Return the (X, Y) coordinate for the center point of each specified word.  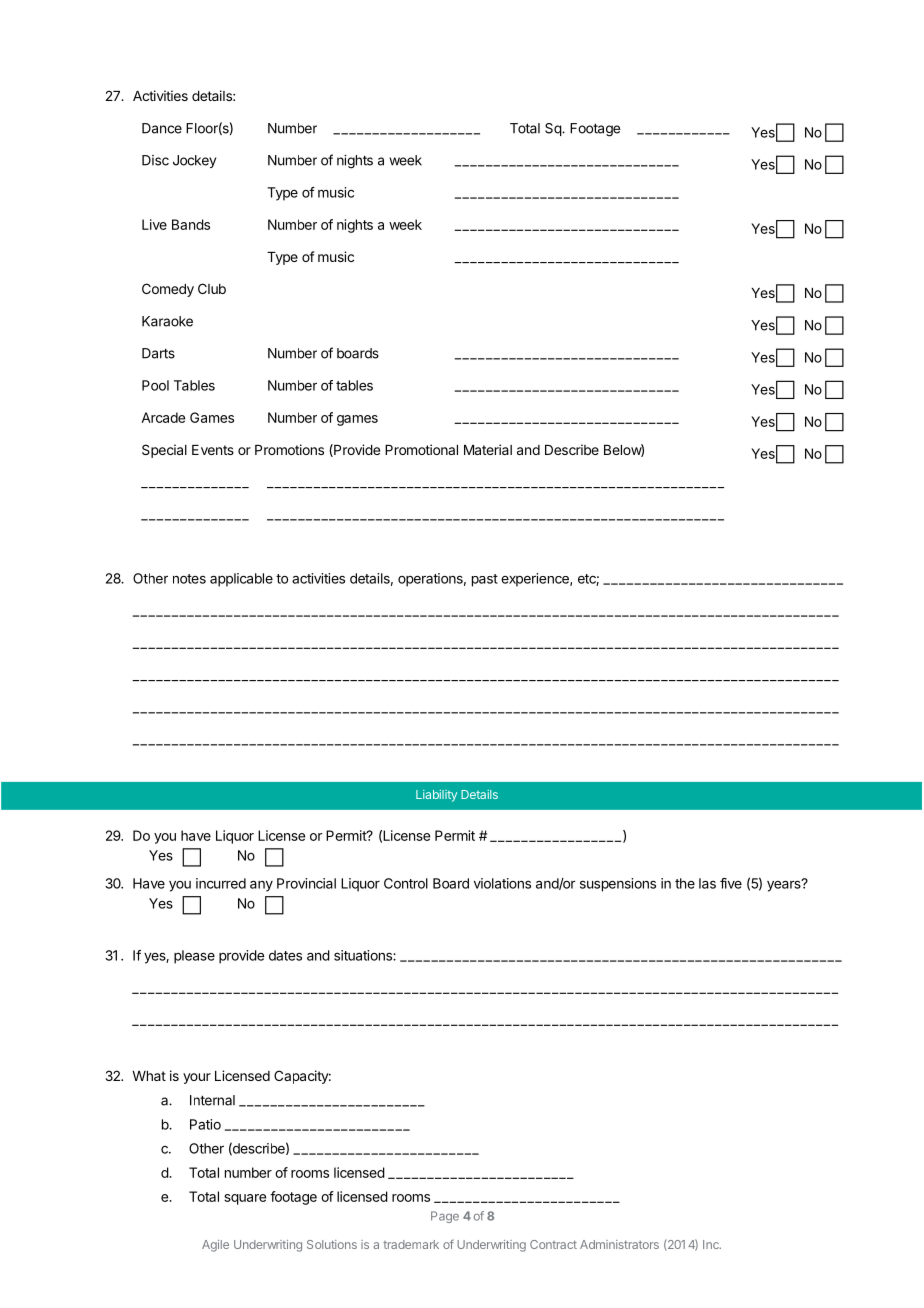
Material (488, 449)
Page (445, 1217)
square (245, 1199)
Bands (191, 224)
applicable (241, 580)
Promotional (421, 449)
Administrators (619, 1244)
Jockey (194, 161)
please (194, 957)
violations (502, 883)
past (485, 580)
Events (213, 450)
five (731, 883)
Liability (436, 796)
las (707, 883)
